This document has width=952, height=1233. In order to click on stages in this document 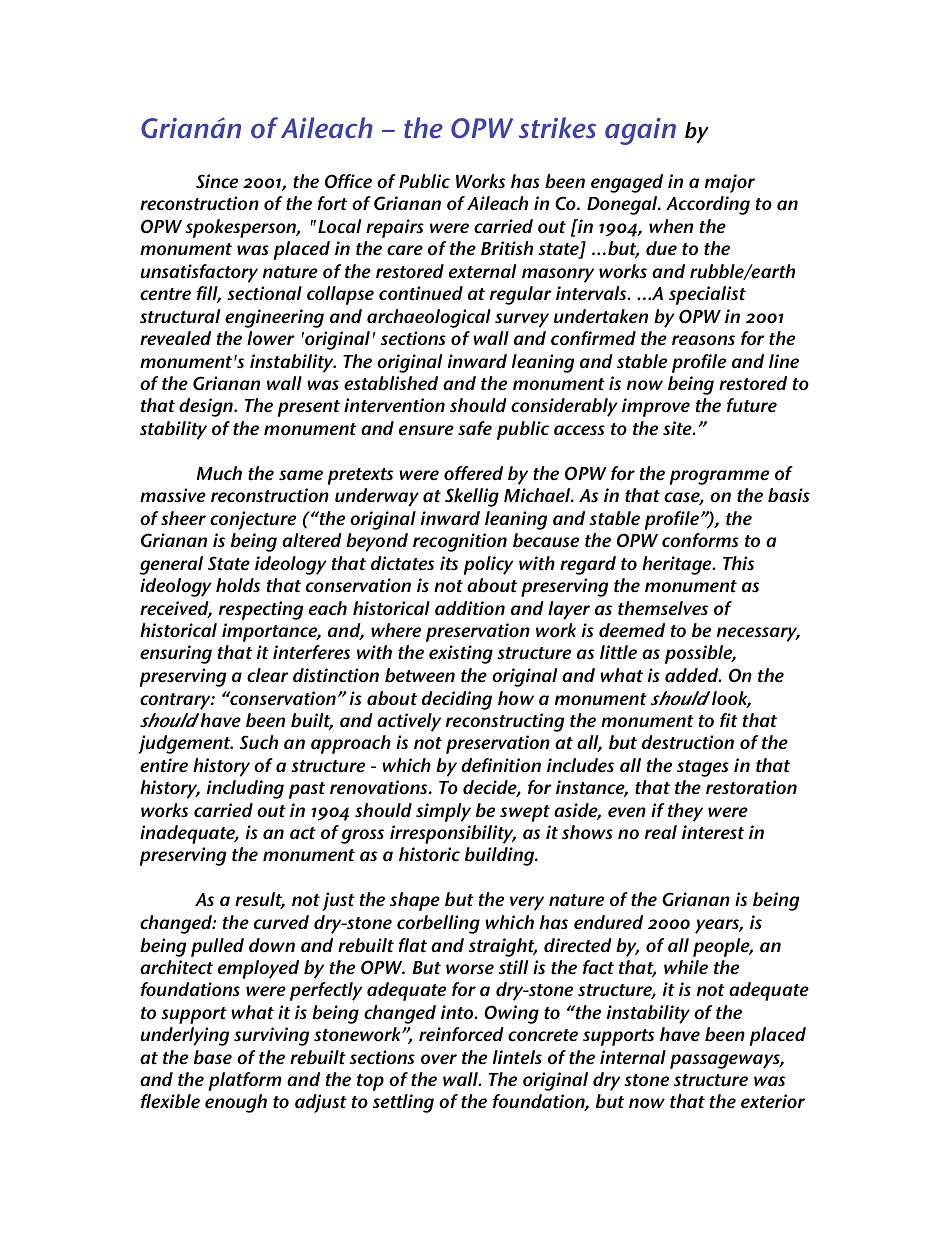, I will do `click(703, 768)`.
